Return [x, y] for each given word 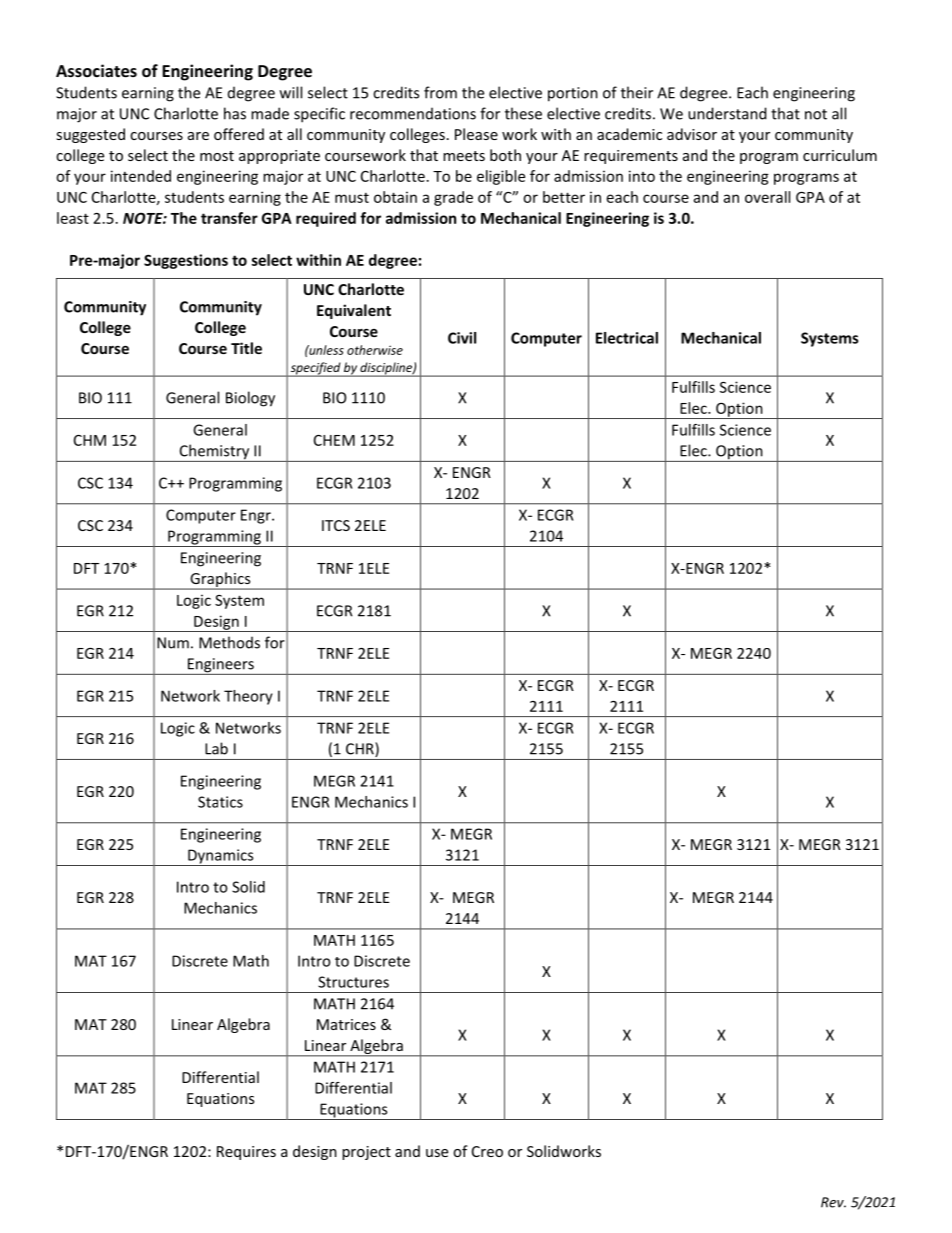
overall [767, 197]
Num [173, 643]
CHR [361, 749]
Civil [462, 338]
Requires [246, 1153]
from [440, 92]
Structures [353, 982]
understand [727, 113]
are [198, 136]
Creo [487, 1151]
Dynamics [221, 857]
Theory [248, 697]
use [437, 1153]
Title [246, 348]
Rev [833, 1202]
